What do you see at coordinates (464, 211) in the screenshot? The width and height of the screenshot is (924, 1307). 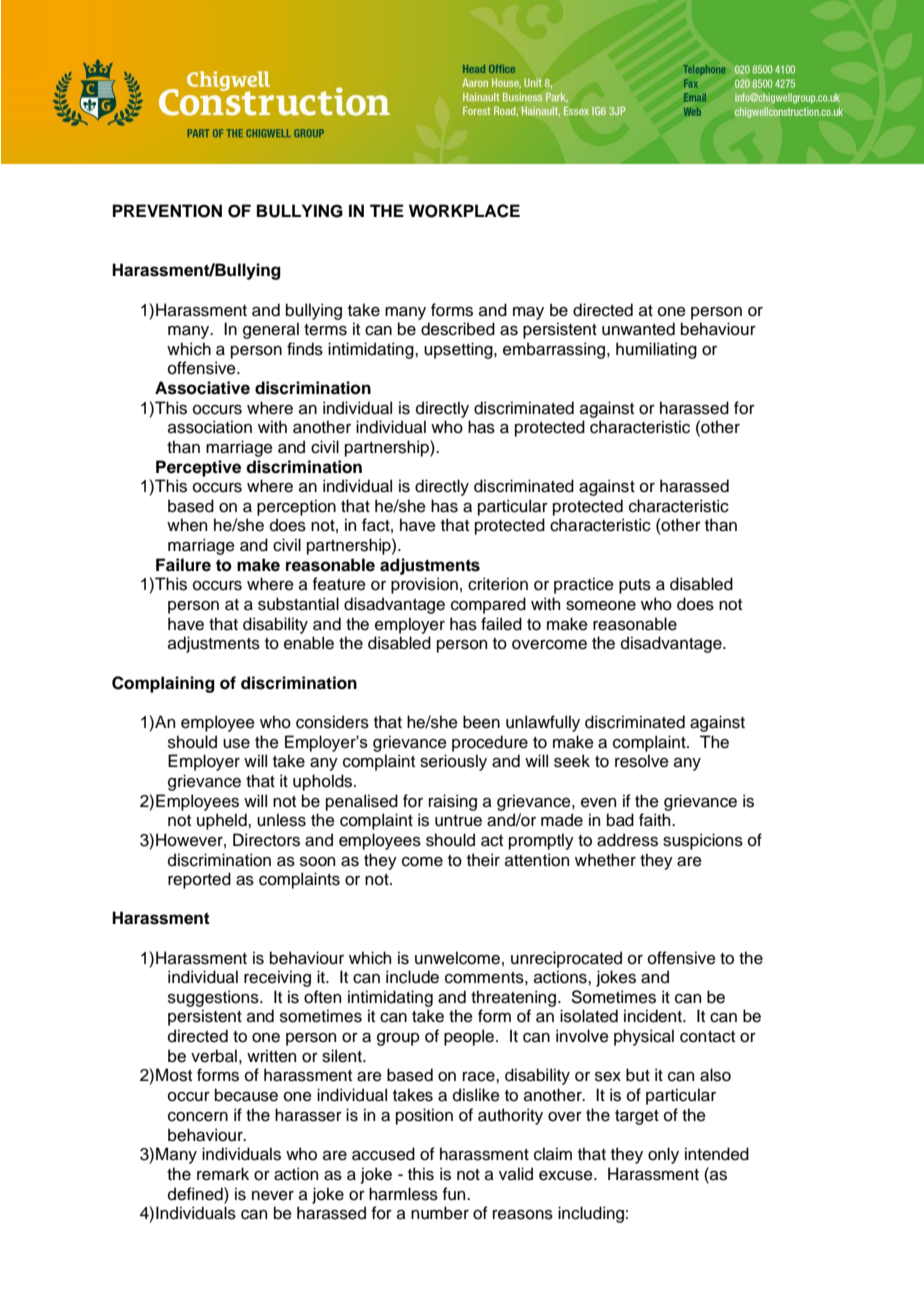 I see `WORKPLACE` at bounding box center [464, 211].
